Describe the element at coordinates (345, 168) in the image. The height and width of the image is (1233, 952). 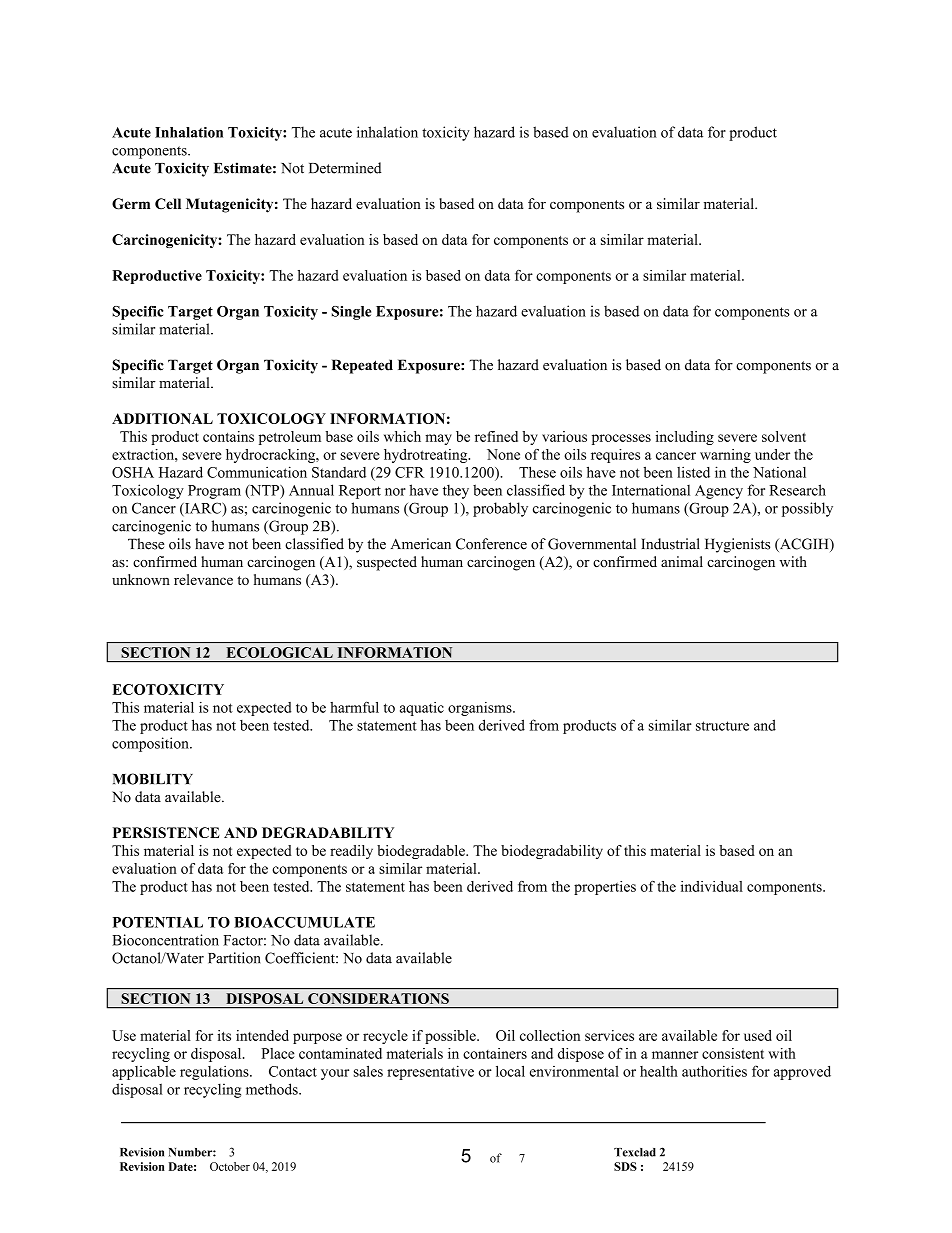
I see `Determined` at that location.
